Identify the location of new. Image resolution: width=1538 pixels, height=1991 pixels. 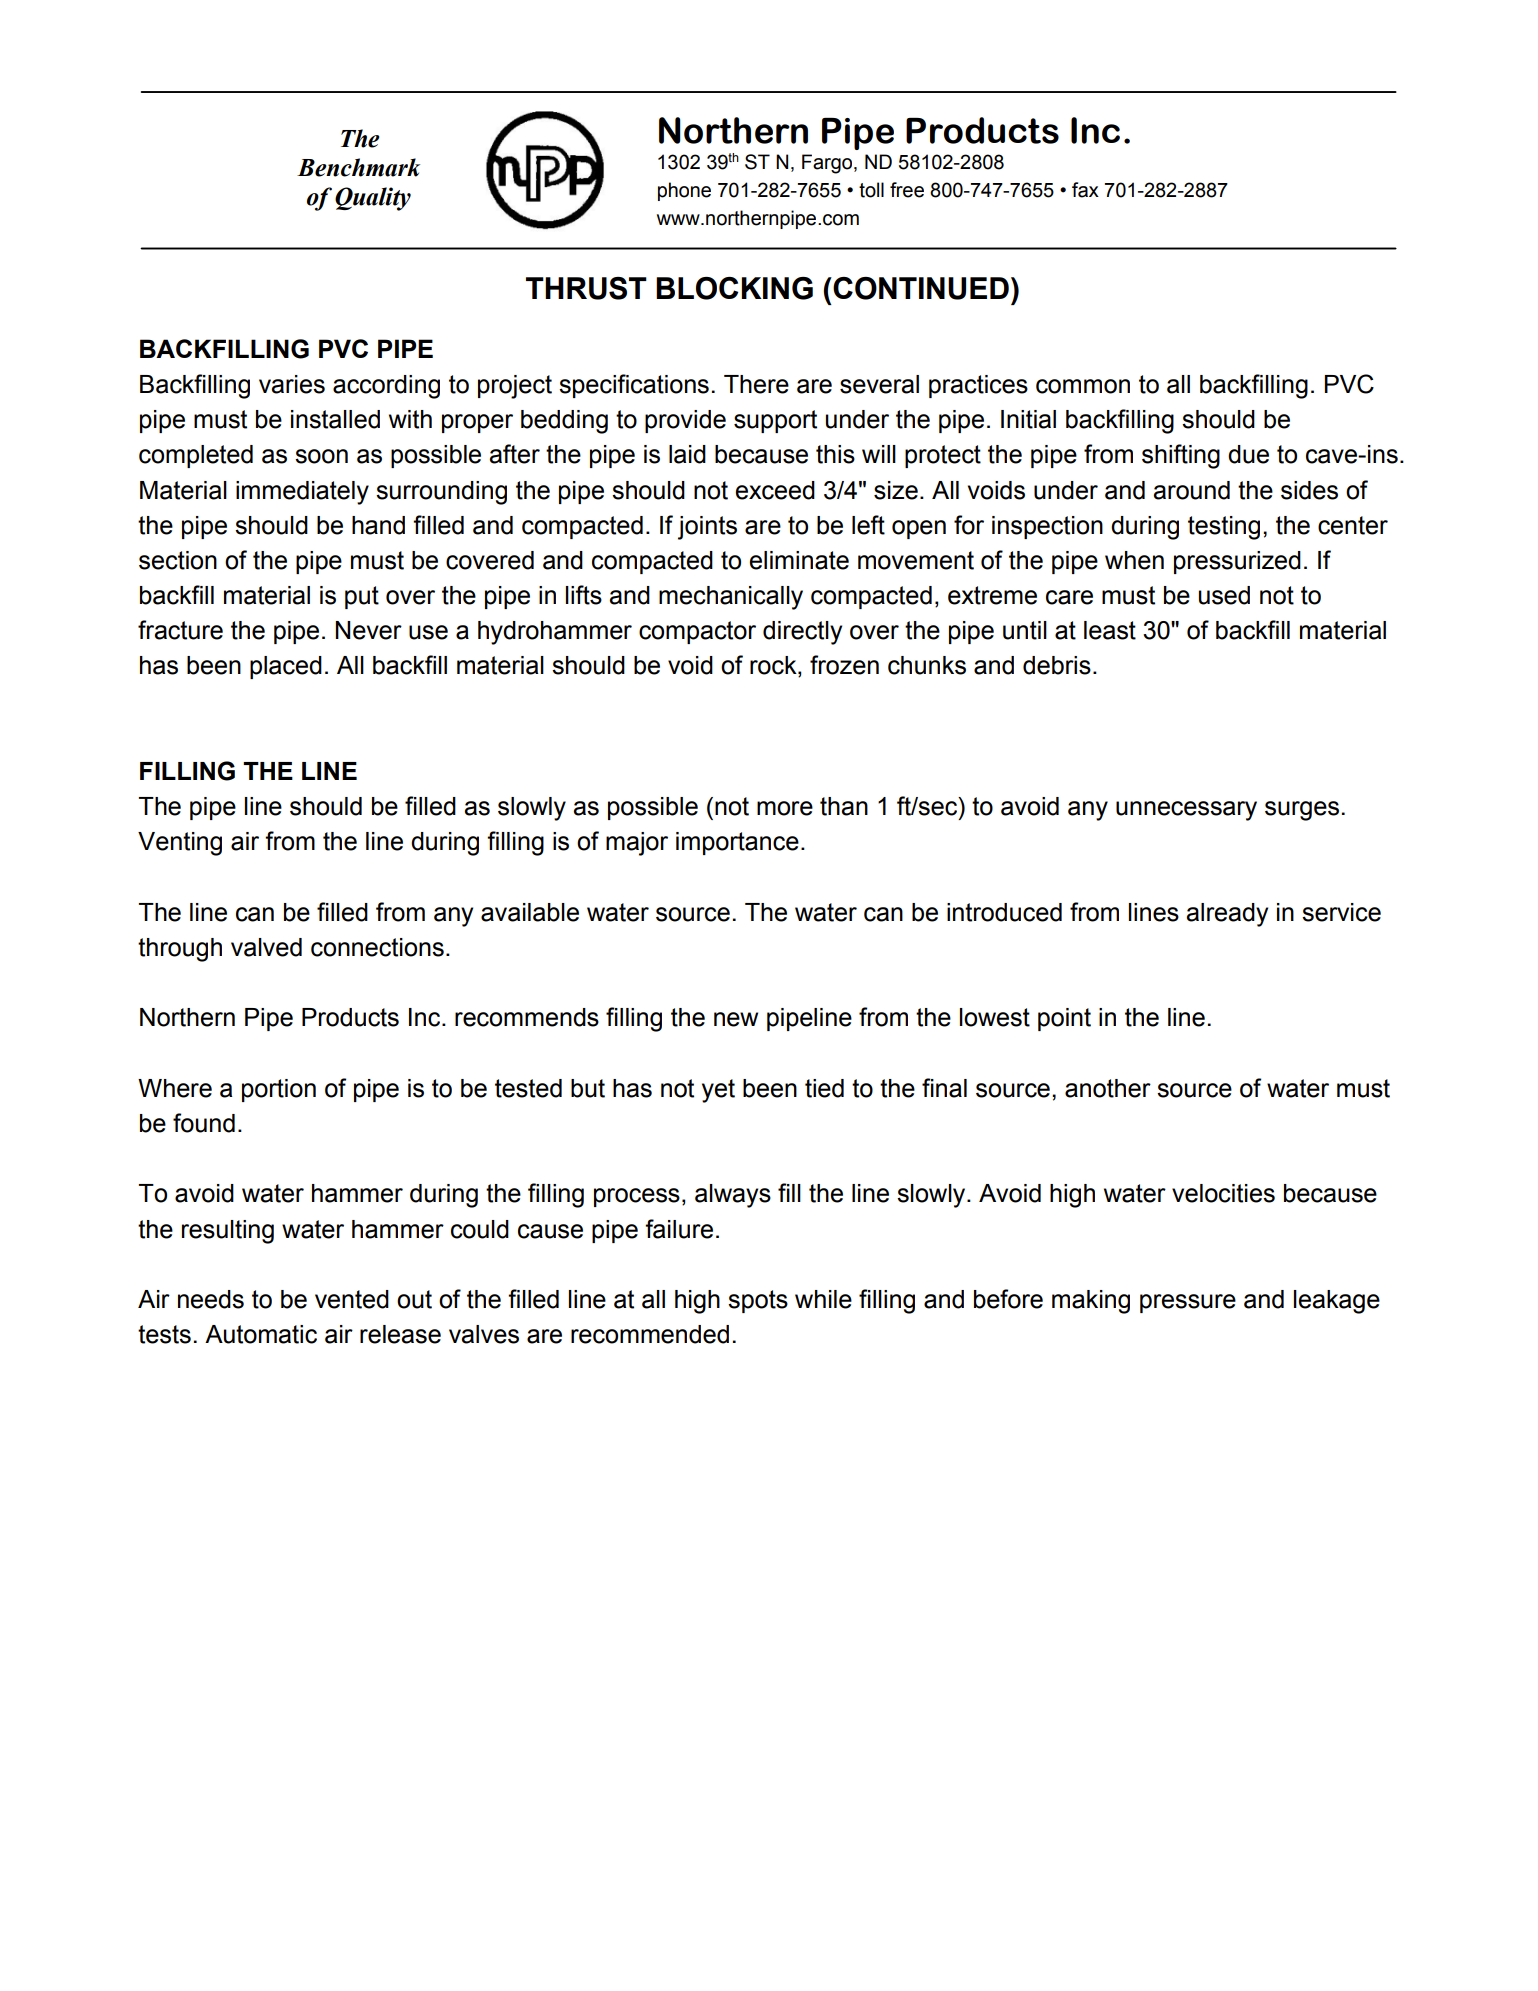
(736, 1019).
